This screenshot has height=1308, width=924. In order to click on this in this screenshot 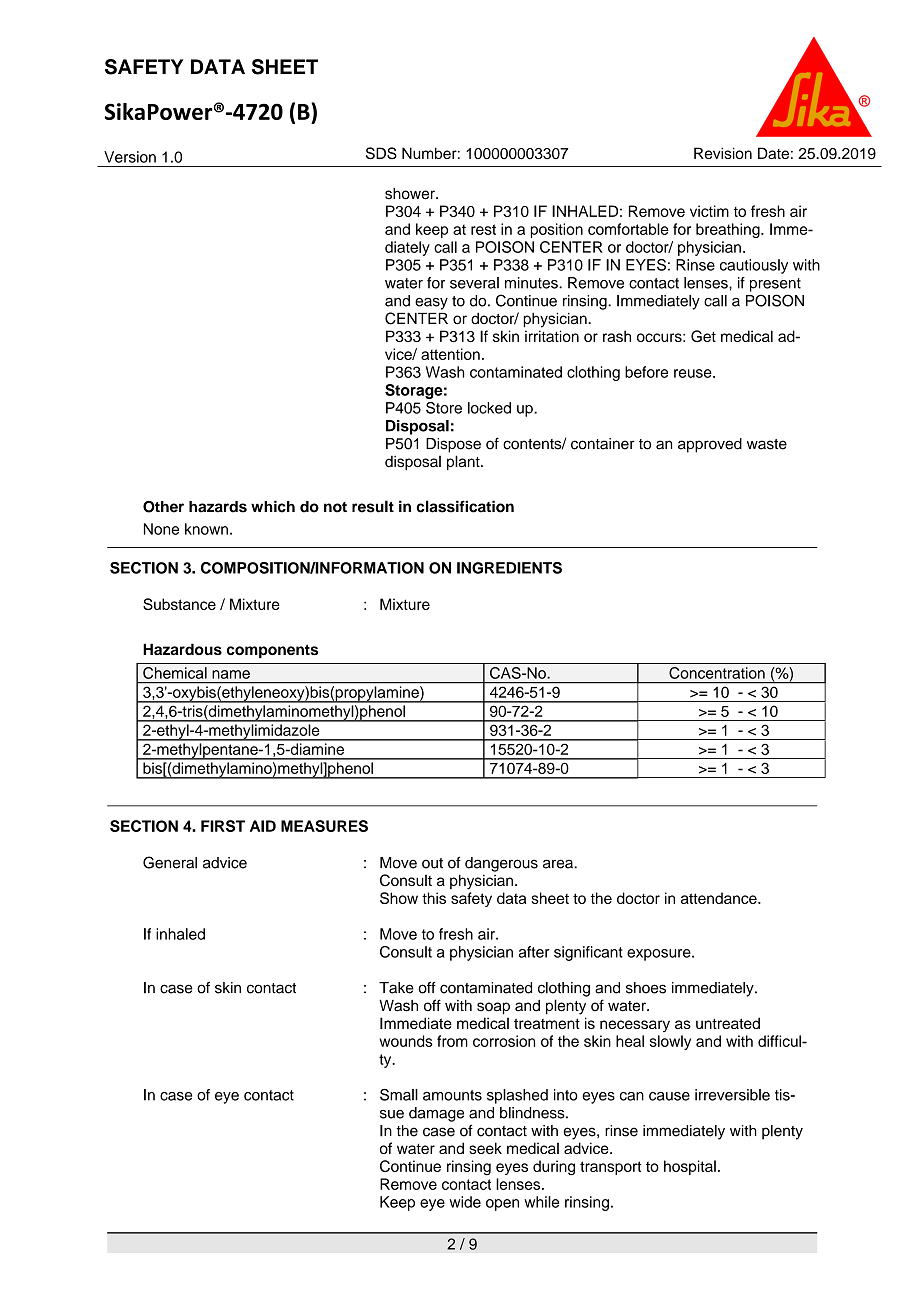, I will do `click(434, 898)`.
